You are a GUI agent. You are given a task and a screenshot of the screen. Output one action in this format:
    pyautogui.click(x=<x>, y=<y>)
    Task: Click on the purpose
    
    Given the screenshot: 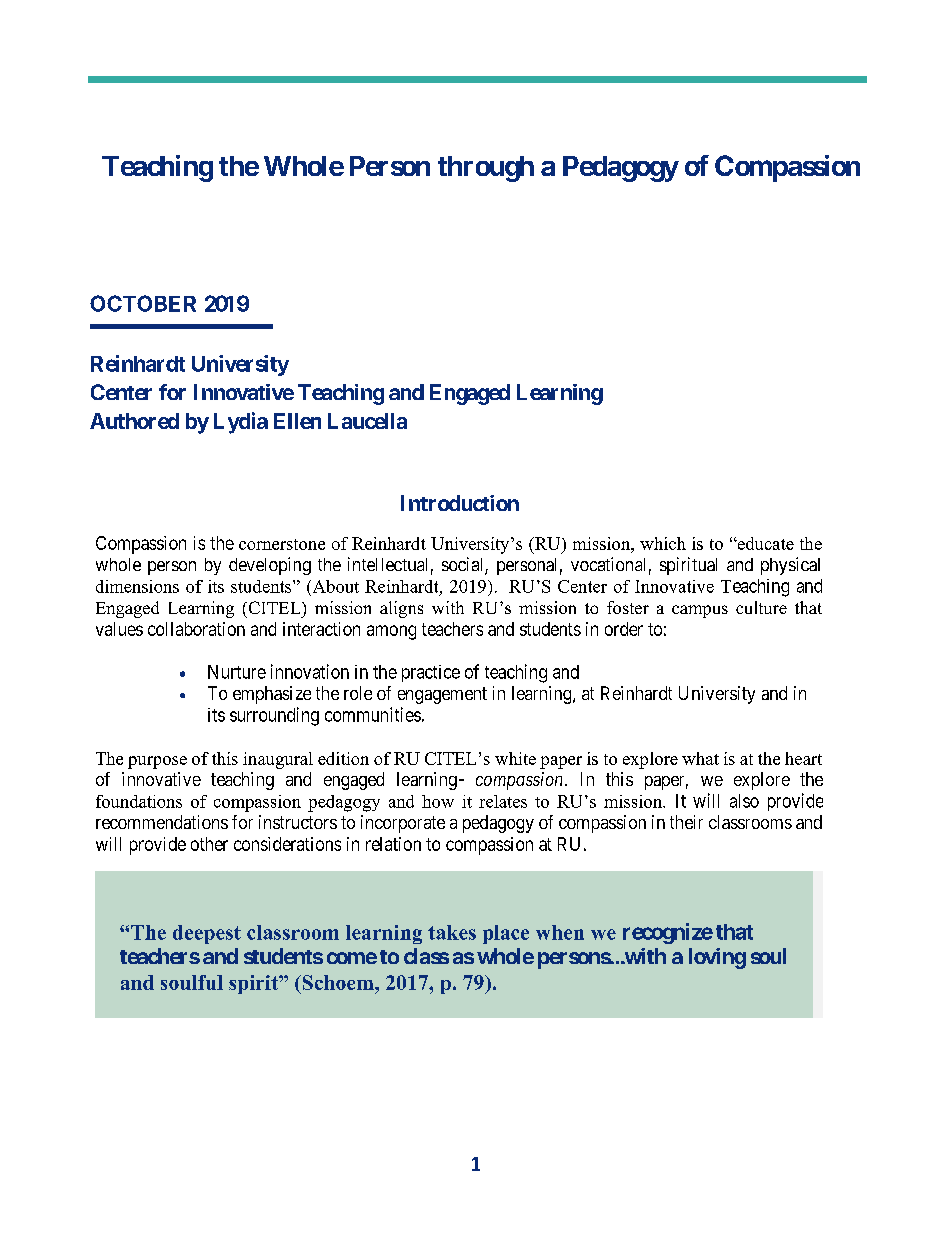 What is the action you would take?
    pyautogui.click(x=157, y=762)
